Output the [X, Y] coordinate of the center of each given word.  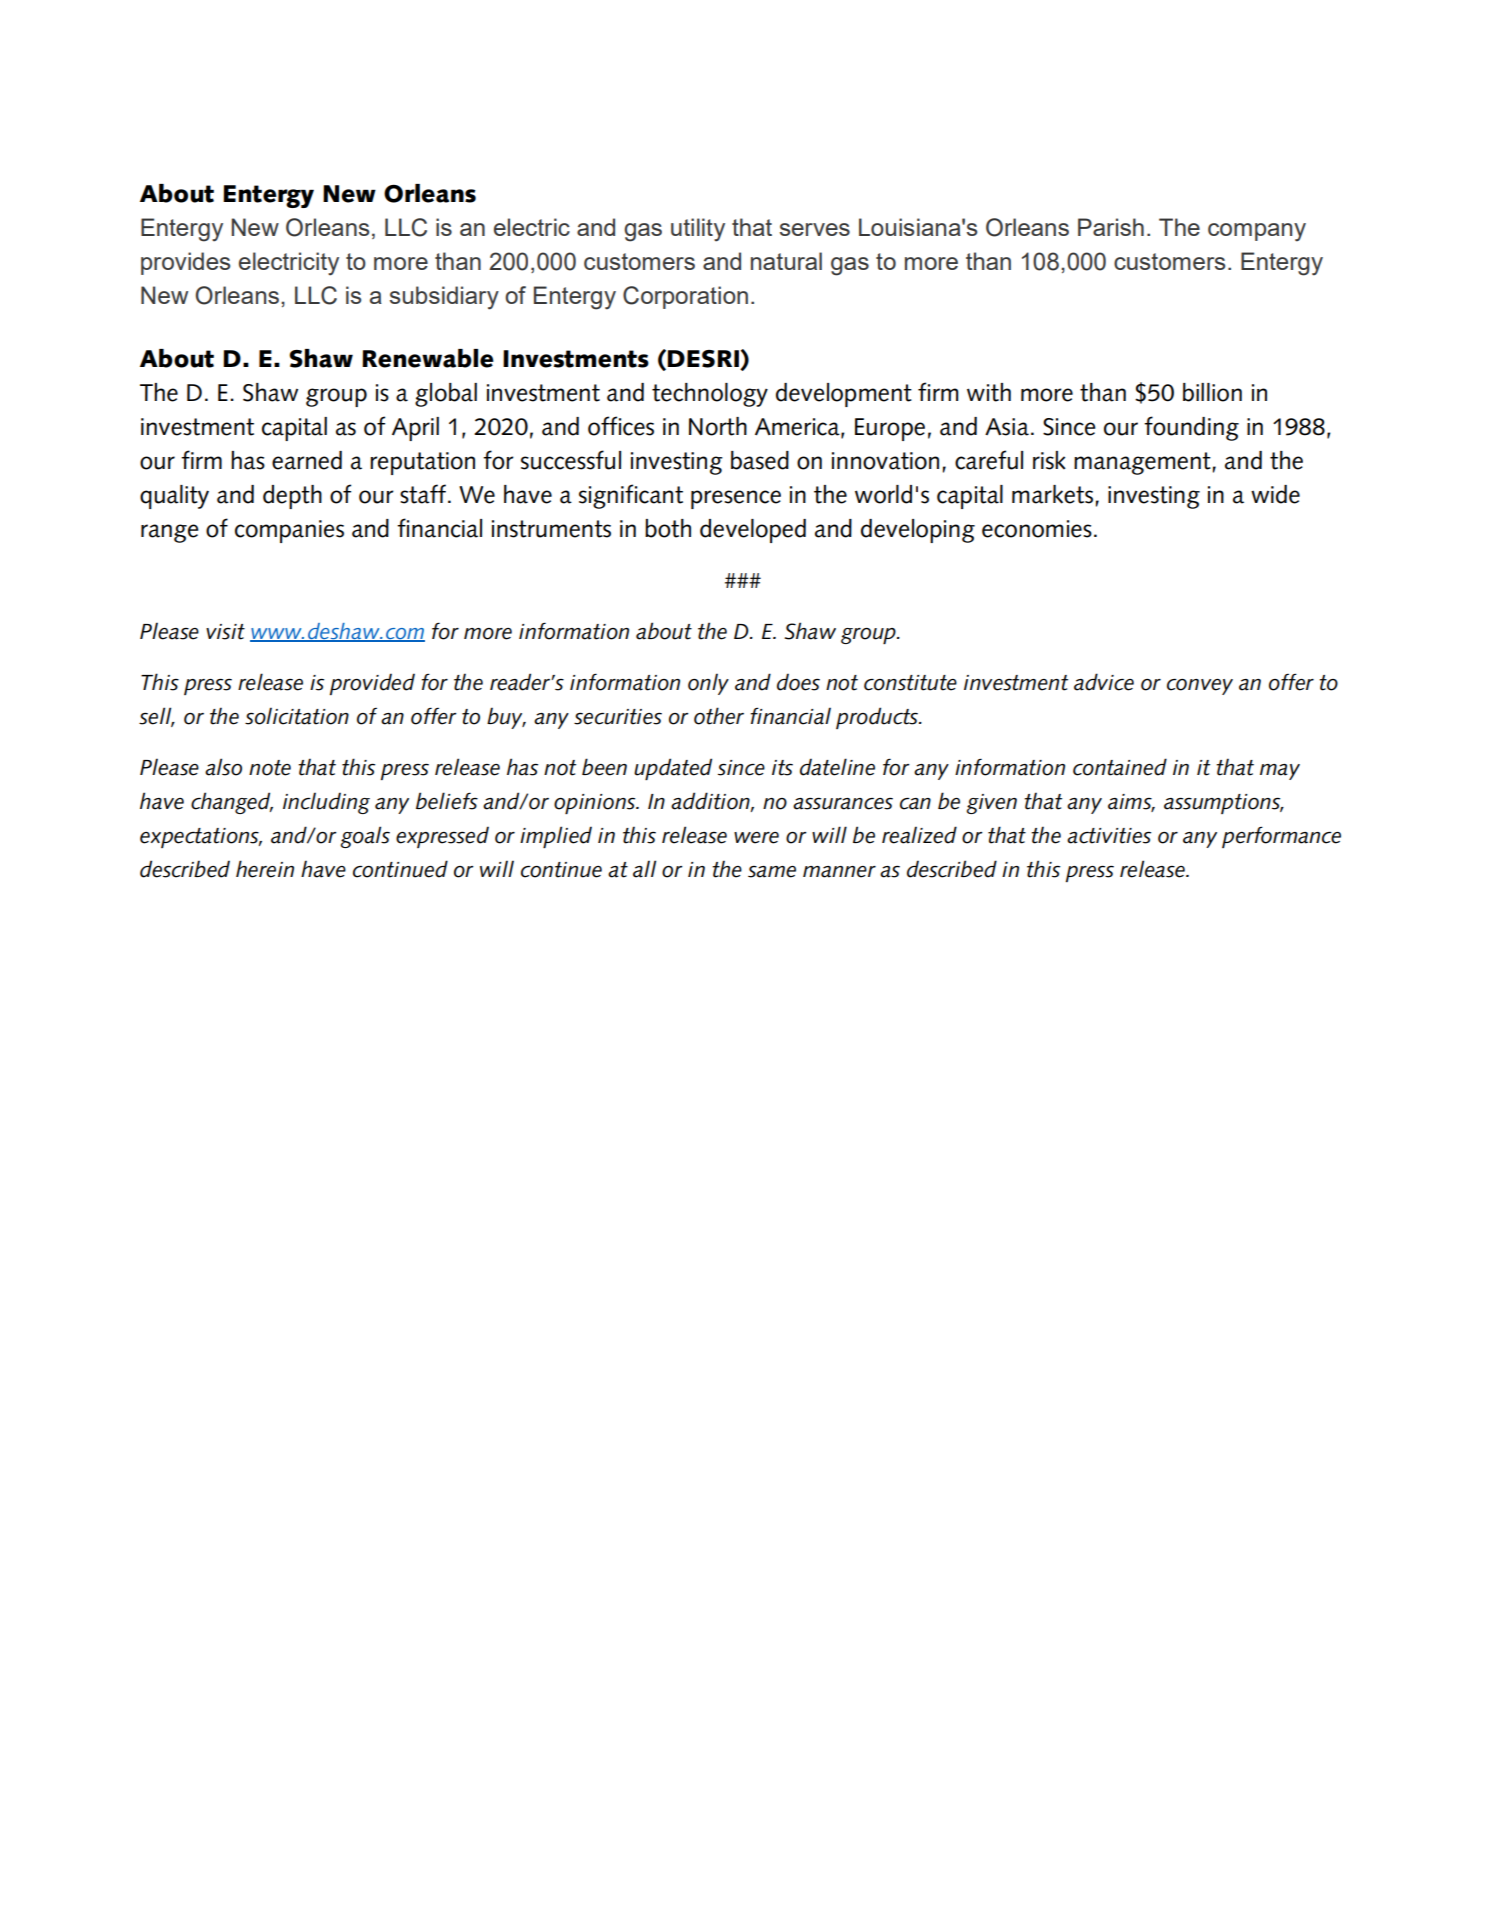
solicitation [297, 716]
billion [1212, 392]
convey [1200, 687]
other [719, 716]
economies [1037, 529]
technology [710, 395]
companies [289, 531]
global [446, 395]
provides [185, 263]
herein [265, 869]
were [756, 838]
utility [698, 230]
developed [753, 531]
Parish [1111, 227]
